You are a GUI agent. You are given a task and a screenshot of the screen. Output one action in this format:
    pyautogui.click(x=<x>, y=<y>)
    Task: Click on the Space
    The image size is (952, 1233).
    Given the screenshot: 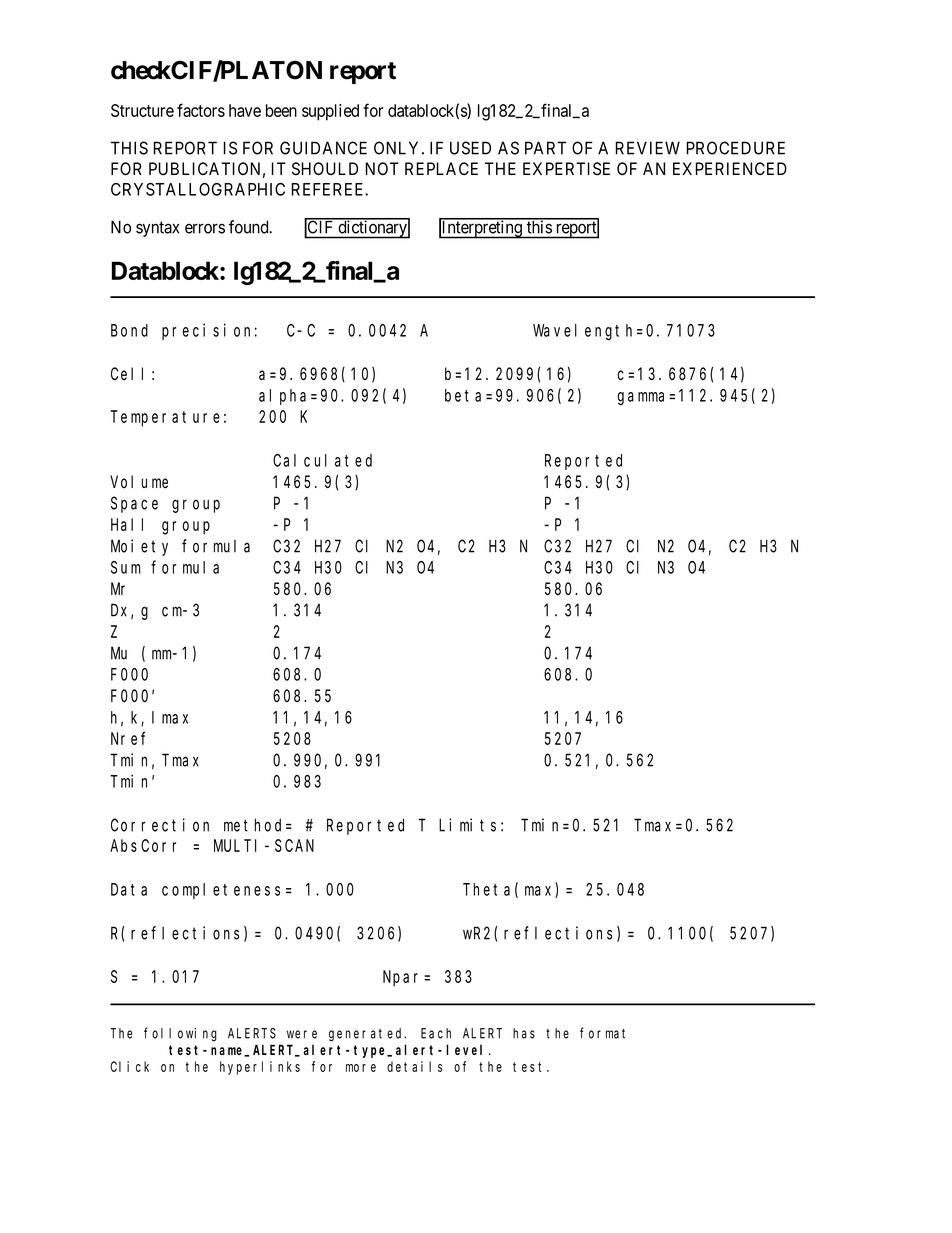 What is the action you would take?
    pyautogui.click(x=134, y=505)
